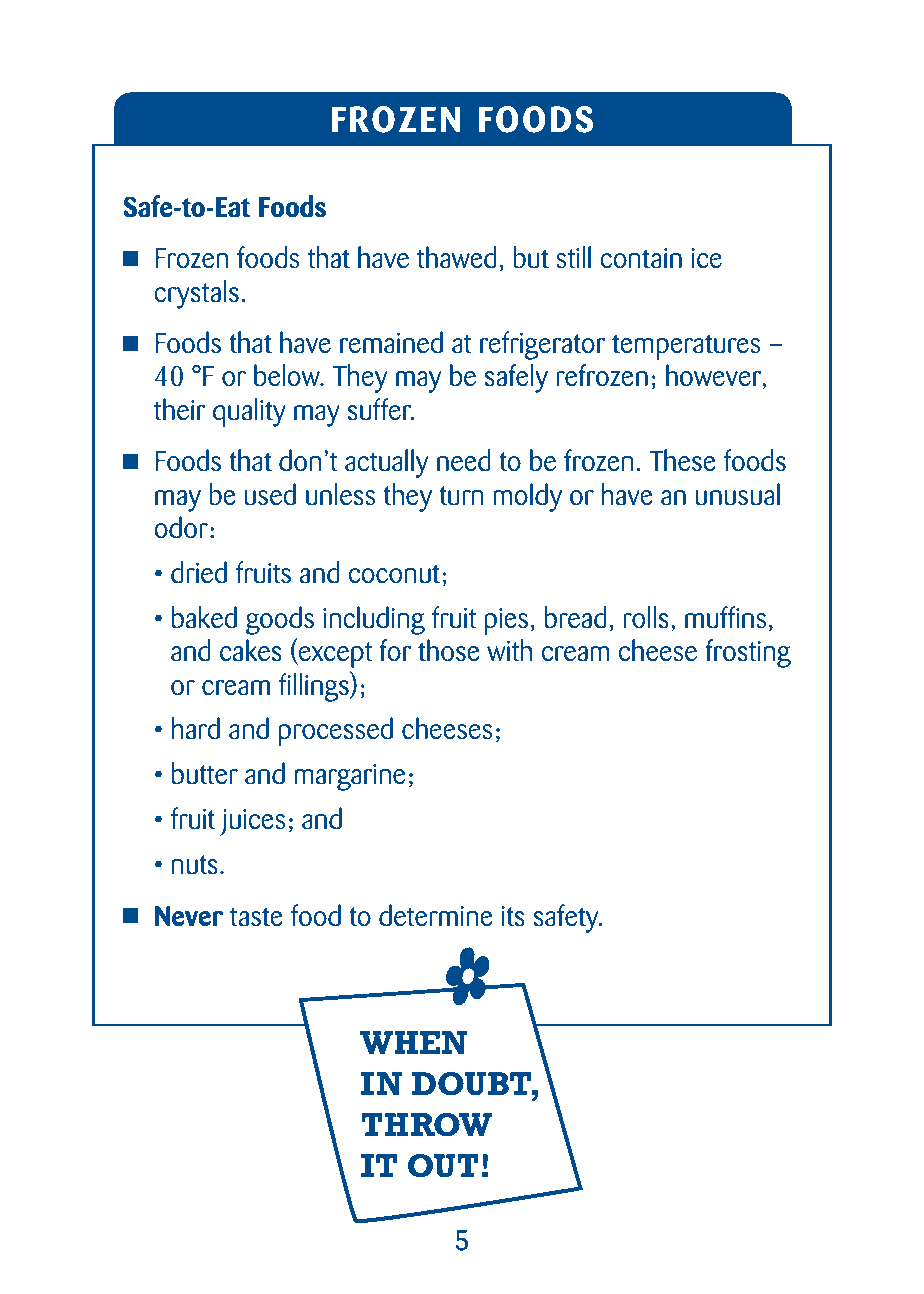 The width and height of the screenshot is (924, 1294). What do you see at coordinates (506, 621) in the screenshot?
I see `pies` at bounding box center [506, 621].
